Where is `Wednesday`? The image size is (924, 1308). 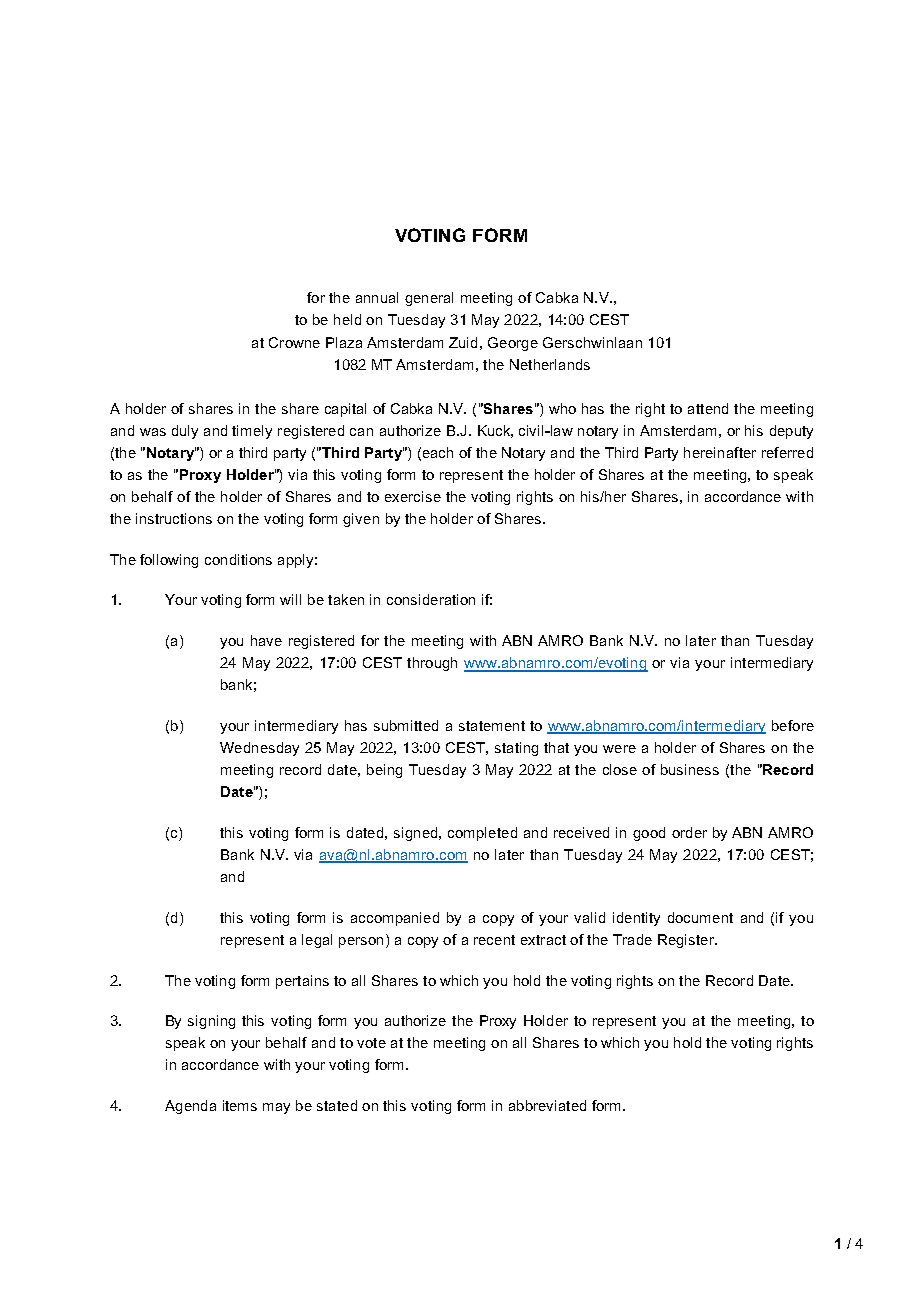 Wednesday is located at coordinates (259, 749).
